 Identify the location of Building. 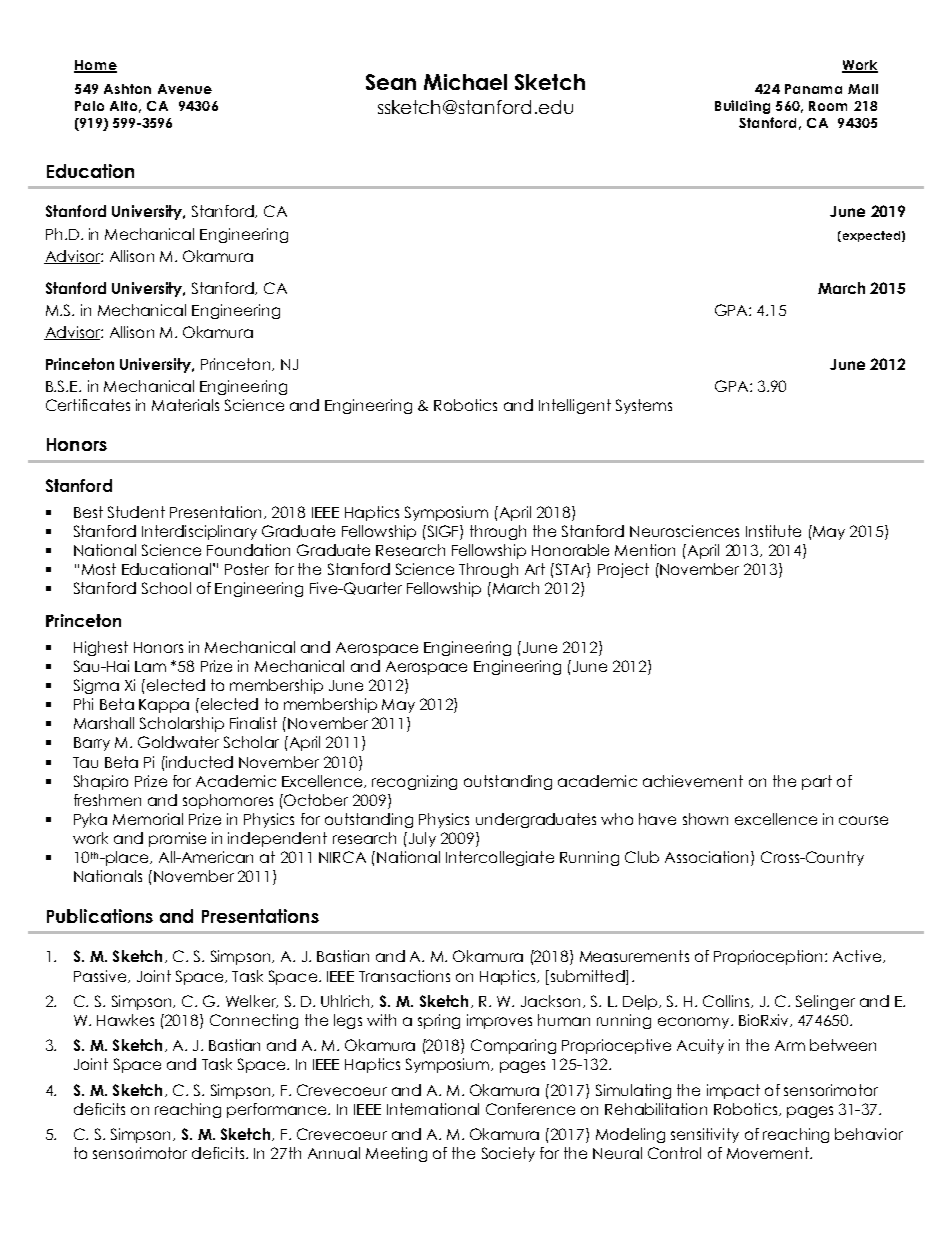
(742, 107).
